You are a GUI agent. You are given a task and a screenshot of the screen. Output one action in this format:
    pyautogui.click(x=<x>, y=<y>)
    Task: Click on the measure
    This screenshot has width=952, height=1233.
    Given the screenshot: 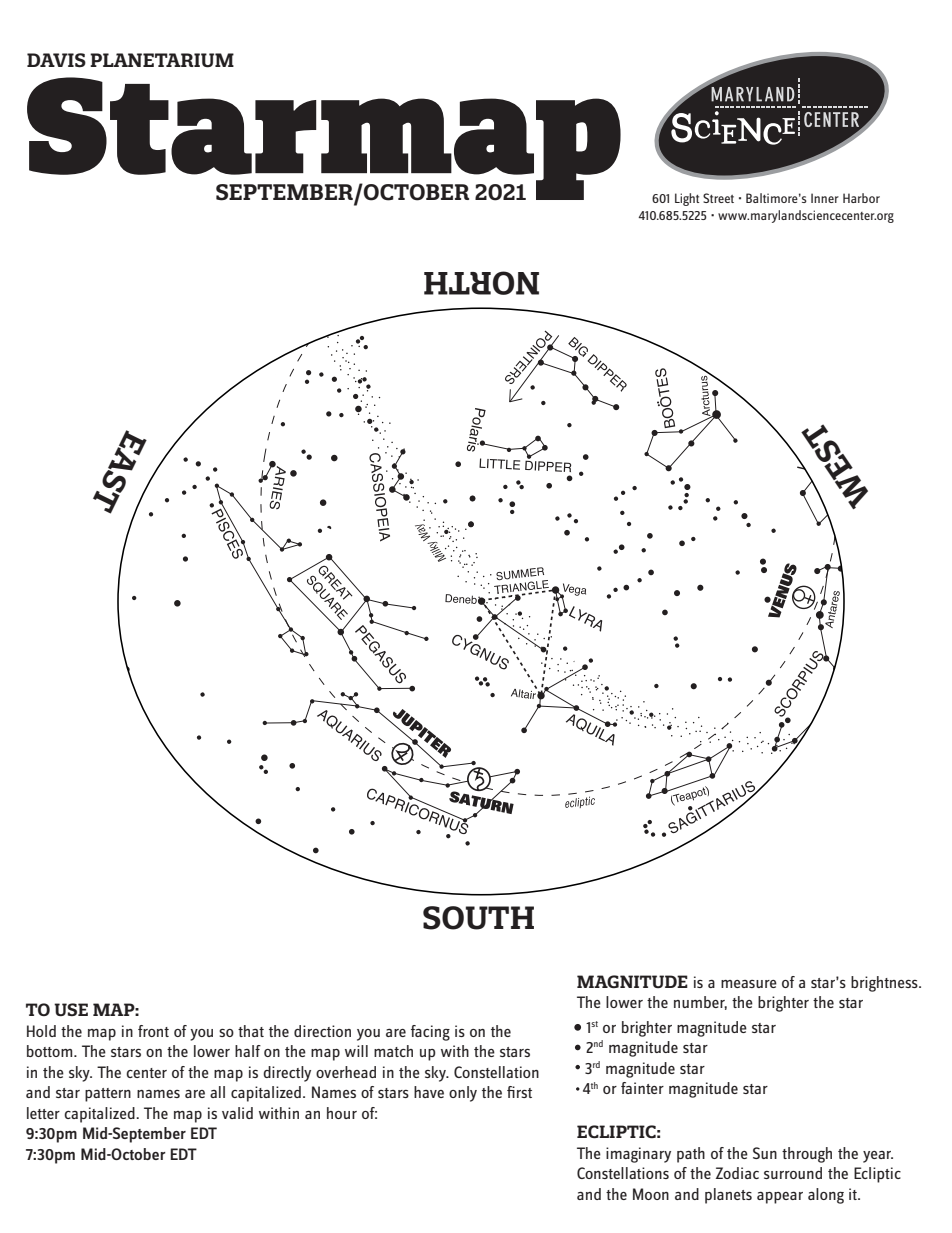 What is the action you would take?
    pyautogui.click(x=749, y=984)
